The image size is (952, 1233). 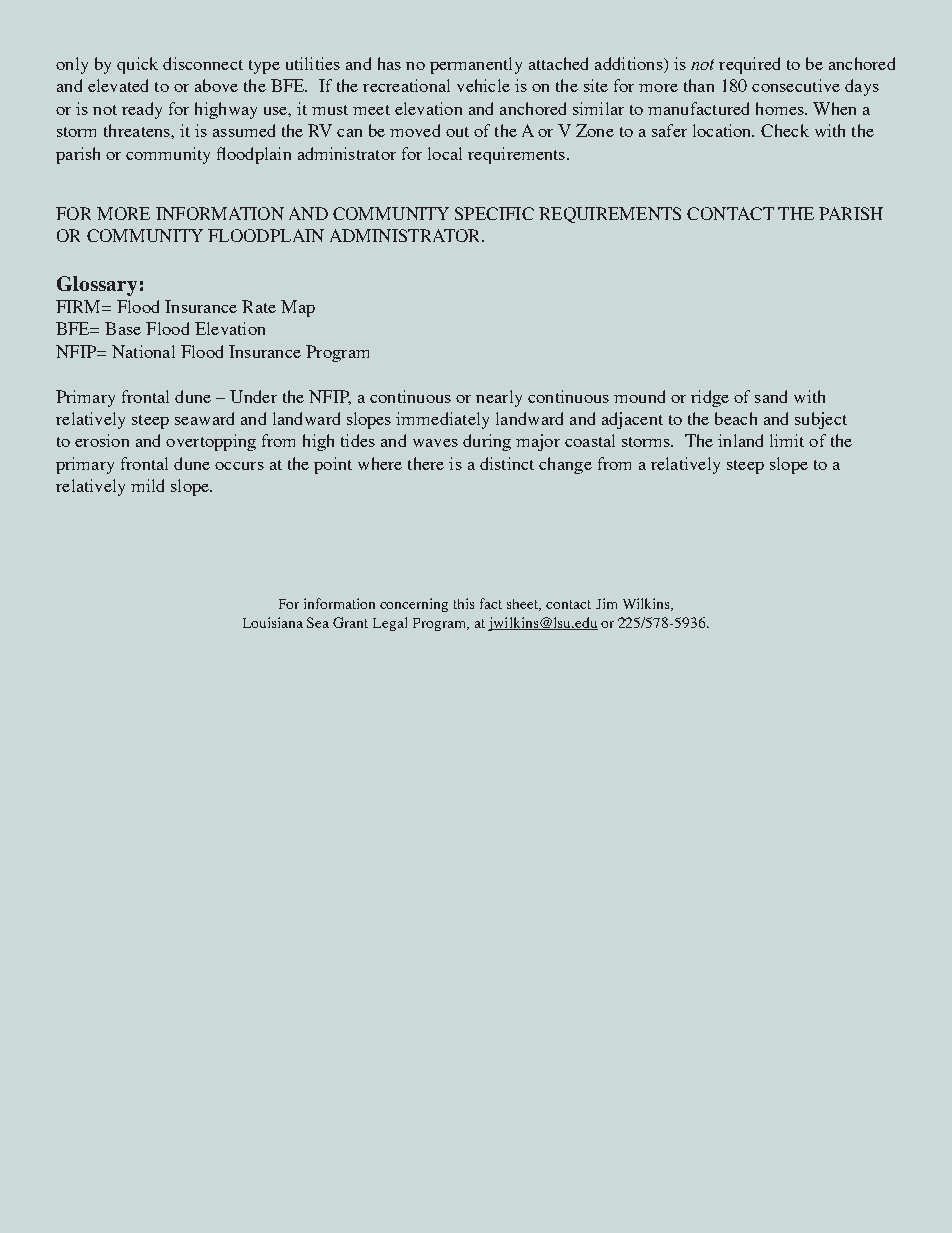 I want to click on consecutive, so click(x=796, y=85).
